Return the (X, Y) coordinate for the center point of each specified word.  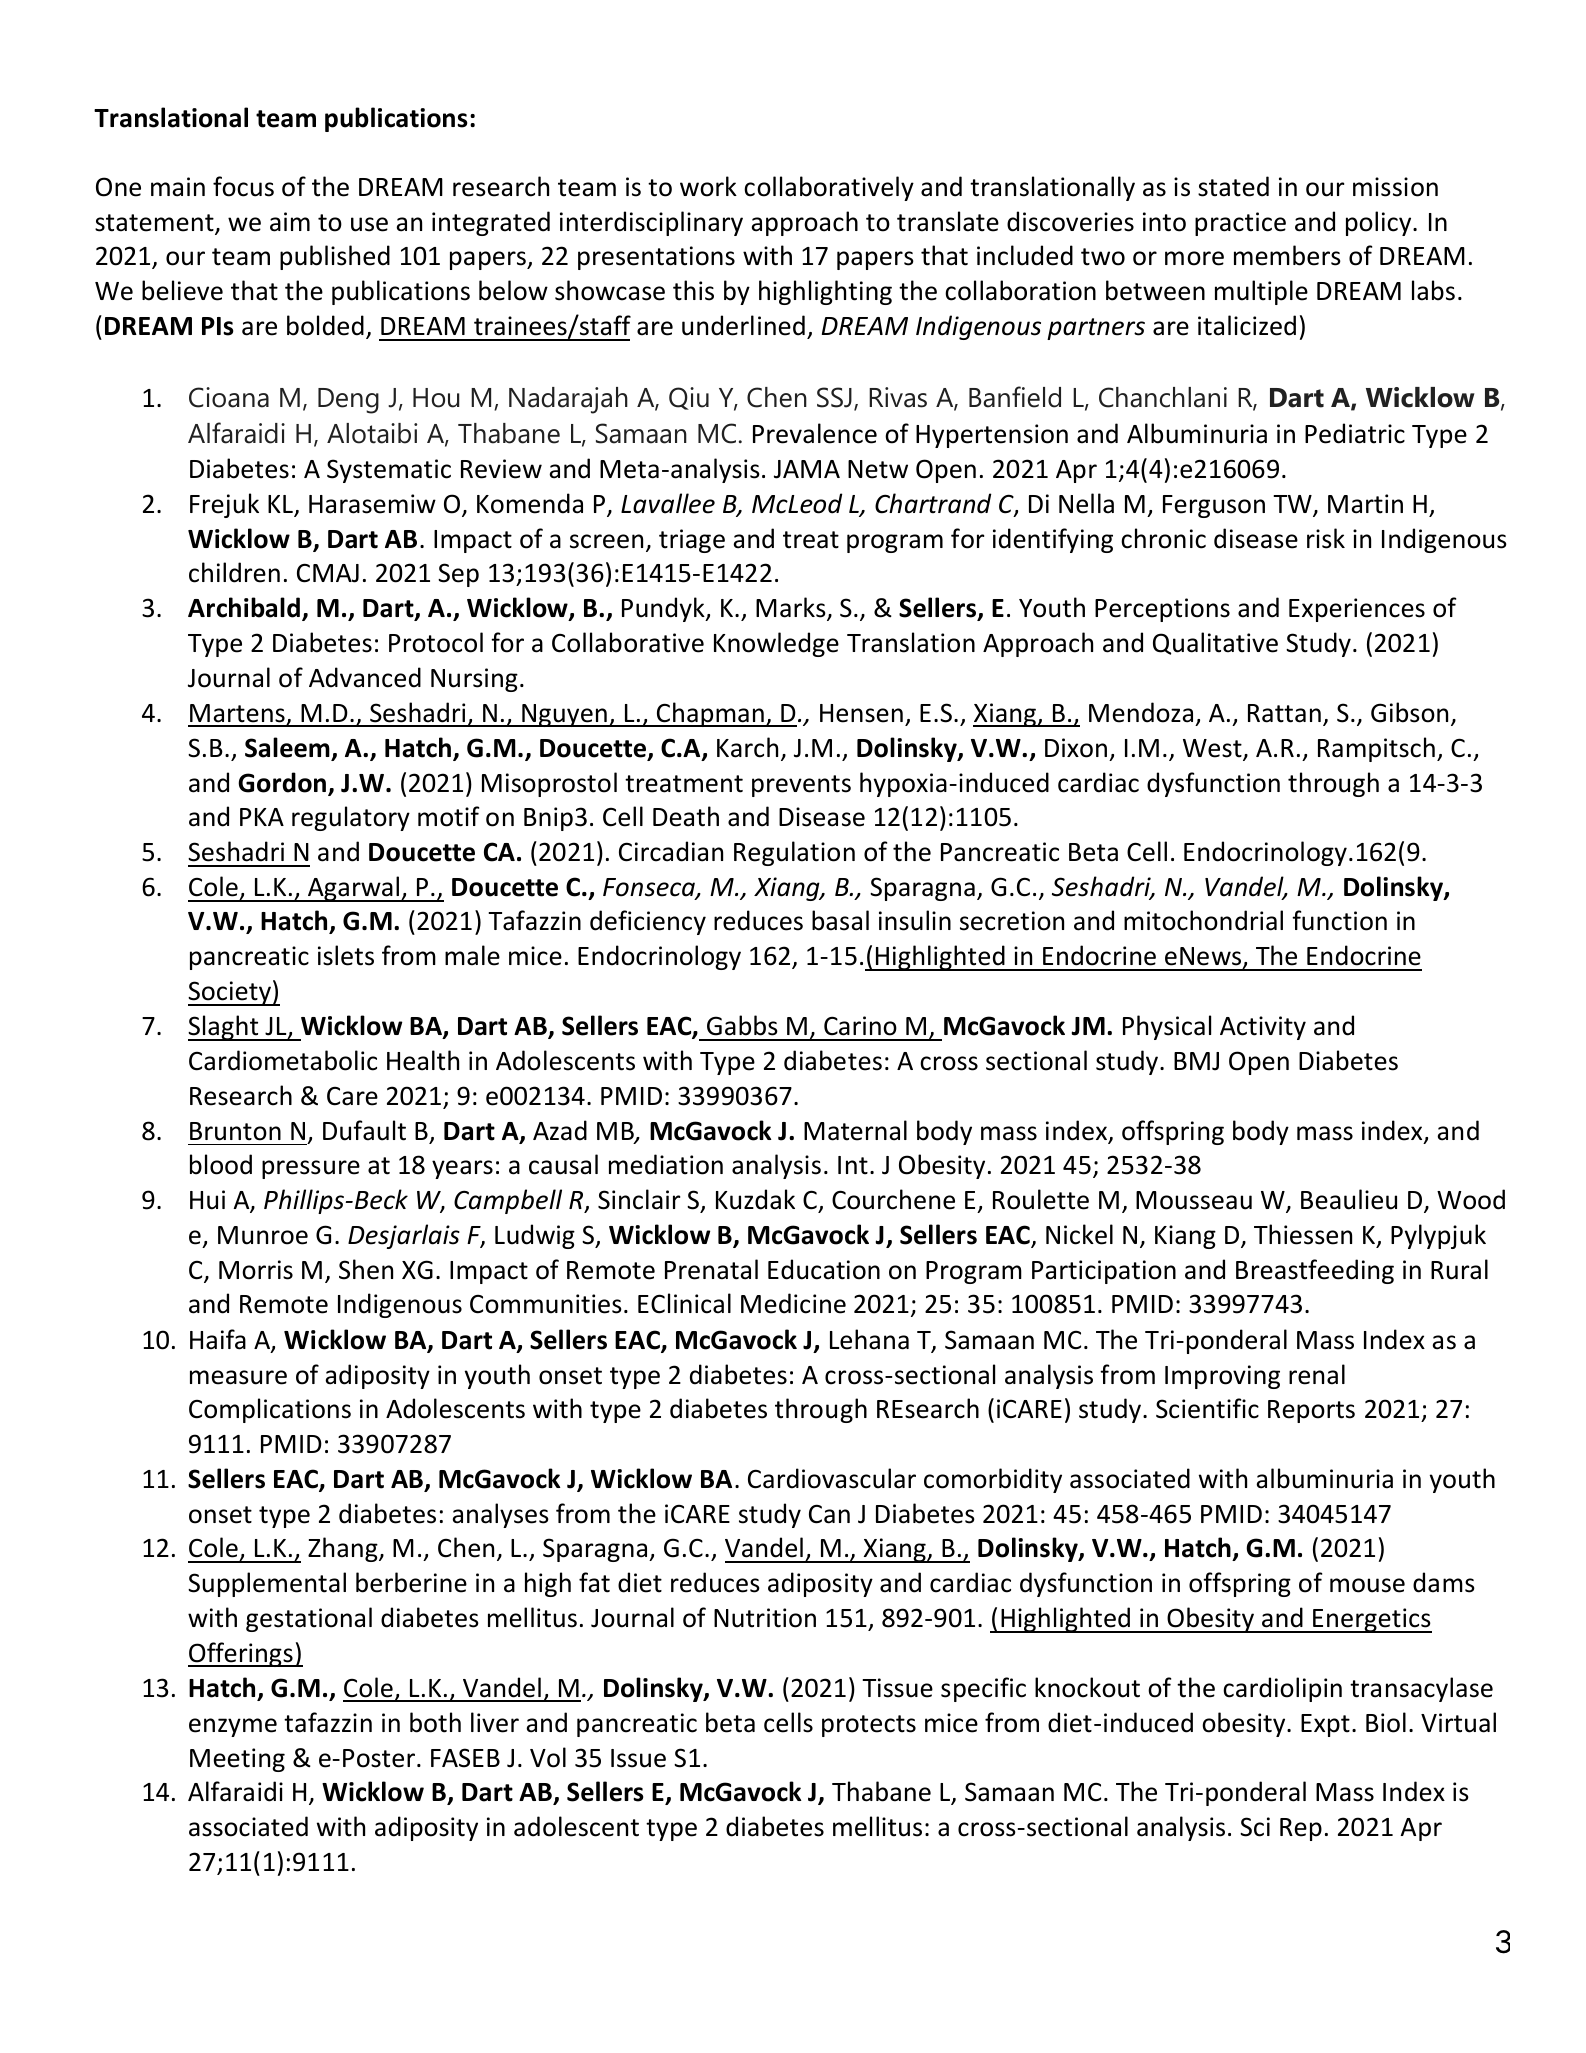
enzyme (233, 1727)
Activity (1263, 1028)
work (708, 186)
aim (290, 222)
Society (230, 993)
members (1287, 255)
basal (840, 920)
